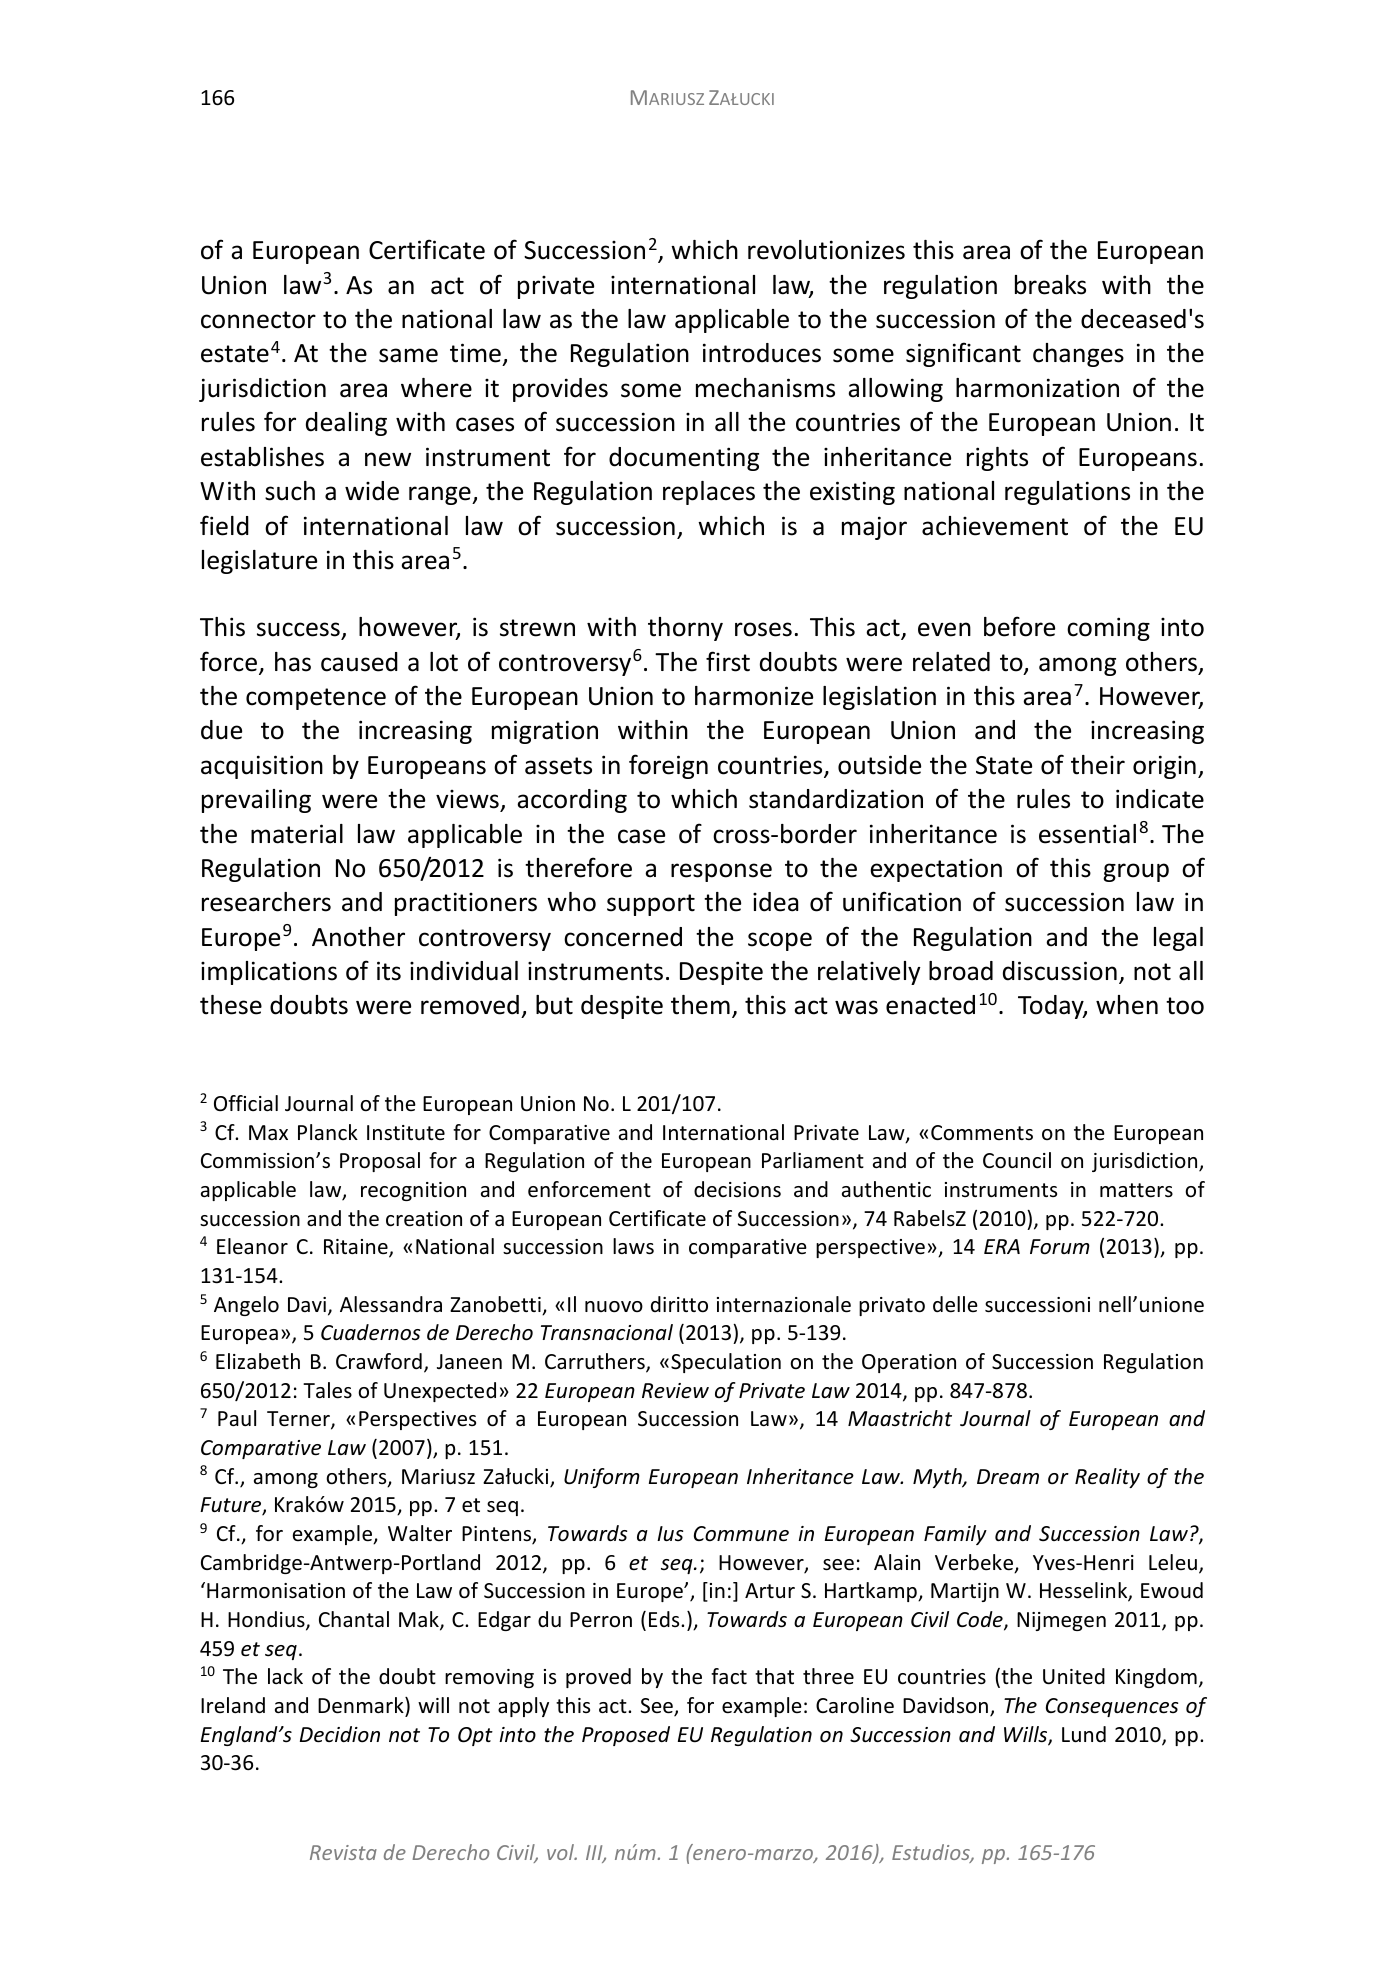  What do you see at coordinates (343, 1852) in the document?
I see `Revista` at bounding box center [343, 1852].
